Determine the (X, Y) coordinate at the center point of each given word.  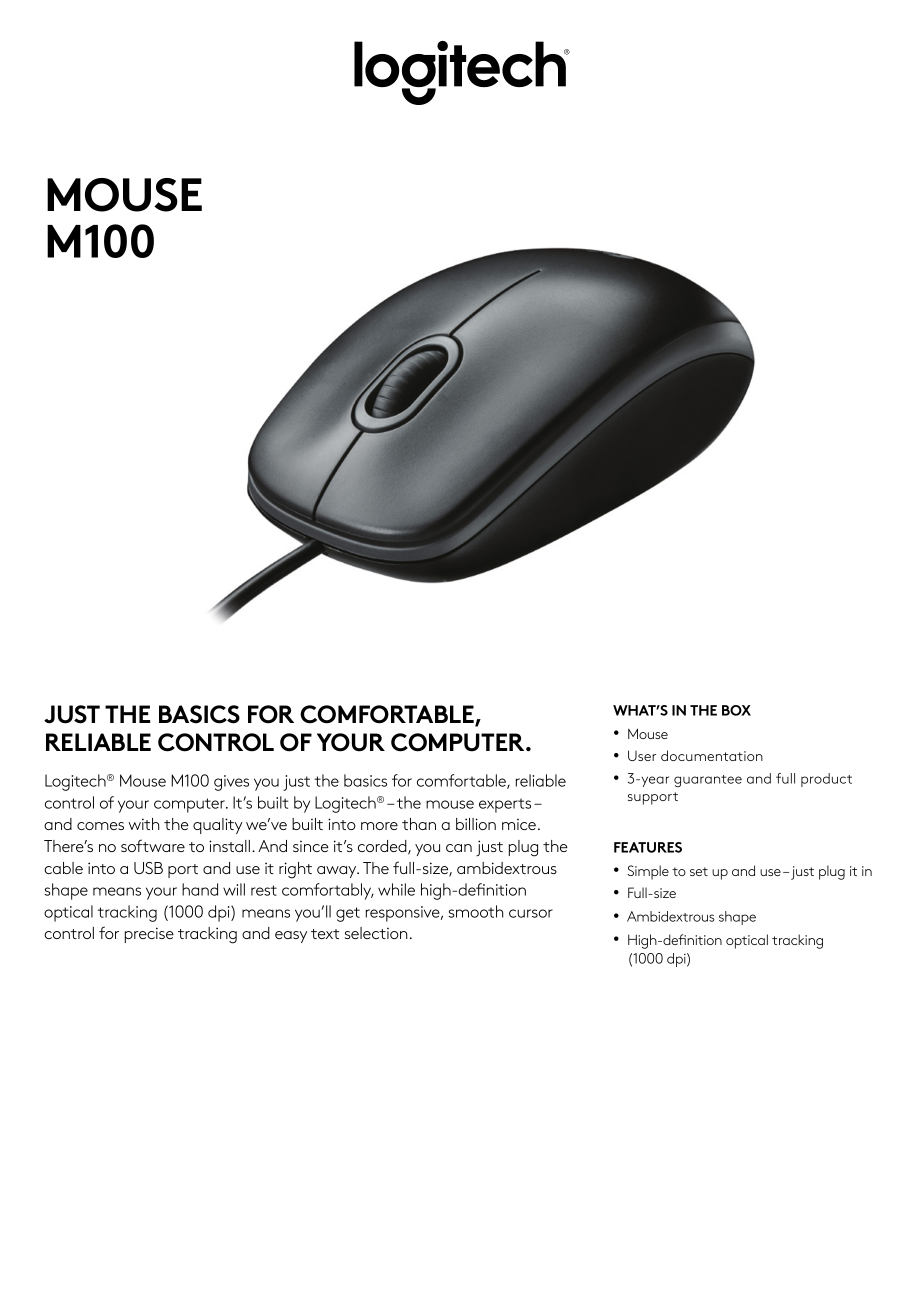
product (826, 780)
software (153, 845)
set (699, 871)
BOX (736, 710)
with (144, 824)
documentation (712, 755)
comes (100, 826)
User (642, 755)
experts (505, 805)
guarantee (708, 781)
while (396, 889)
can (459, 848)
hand (200, 889)
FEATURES (648, 847)
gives (231, 783)
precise (149, 935)
